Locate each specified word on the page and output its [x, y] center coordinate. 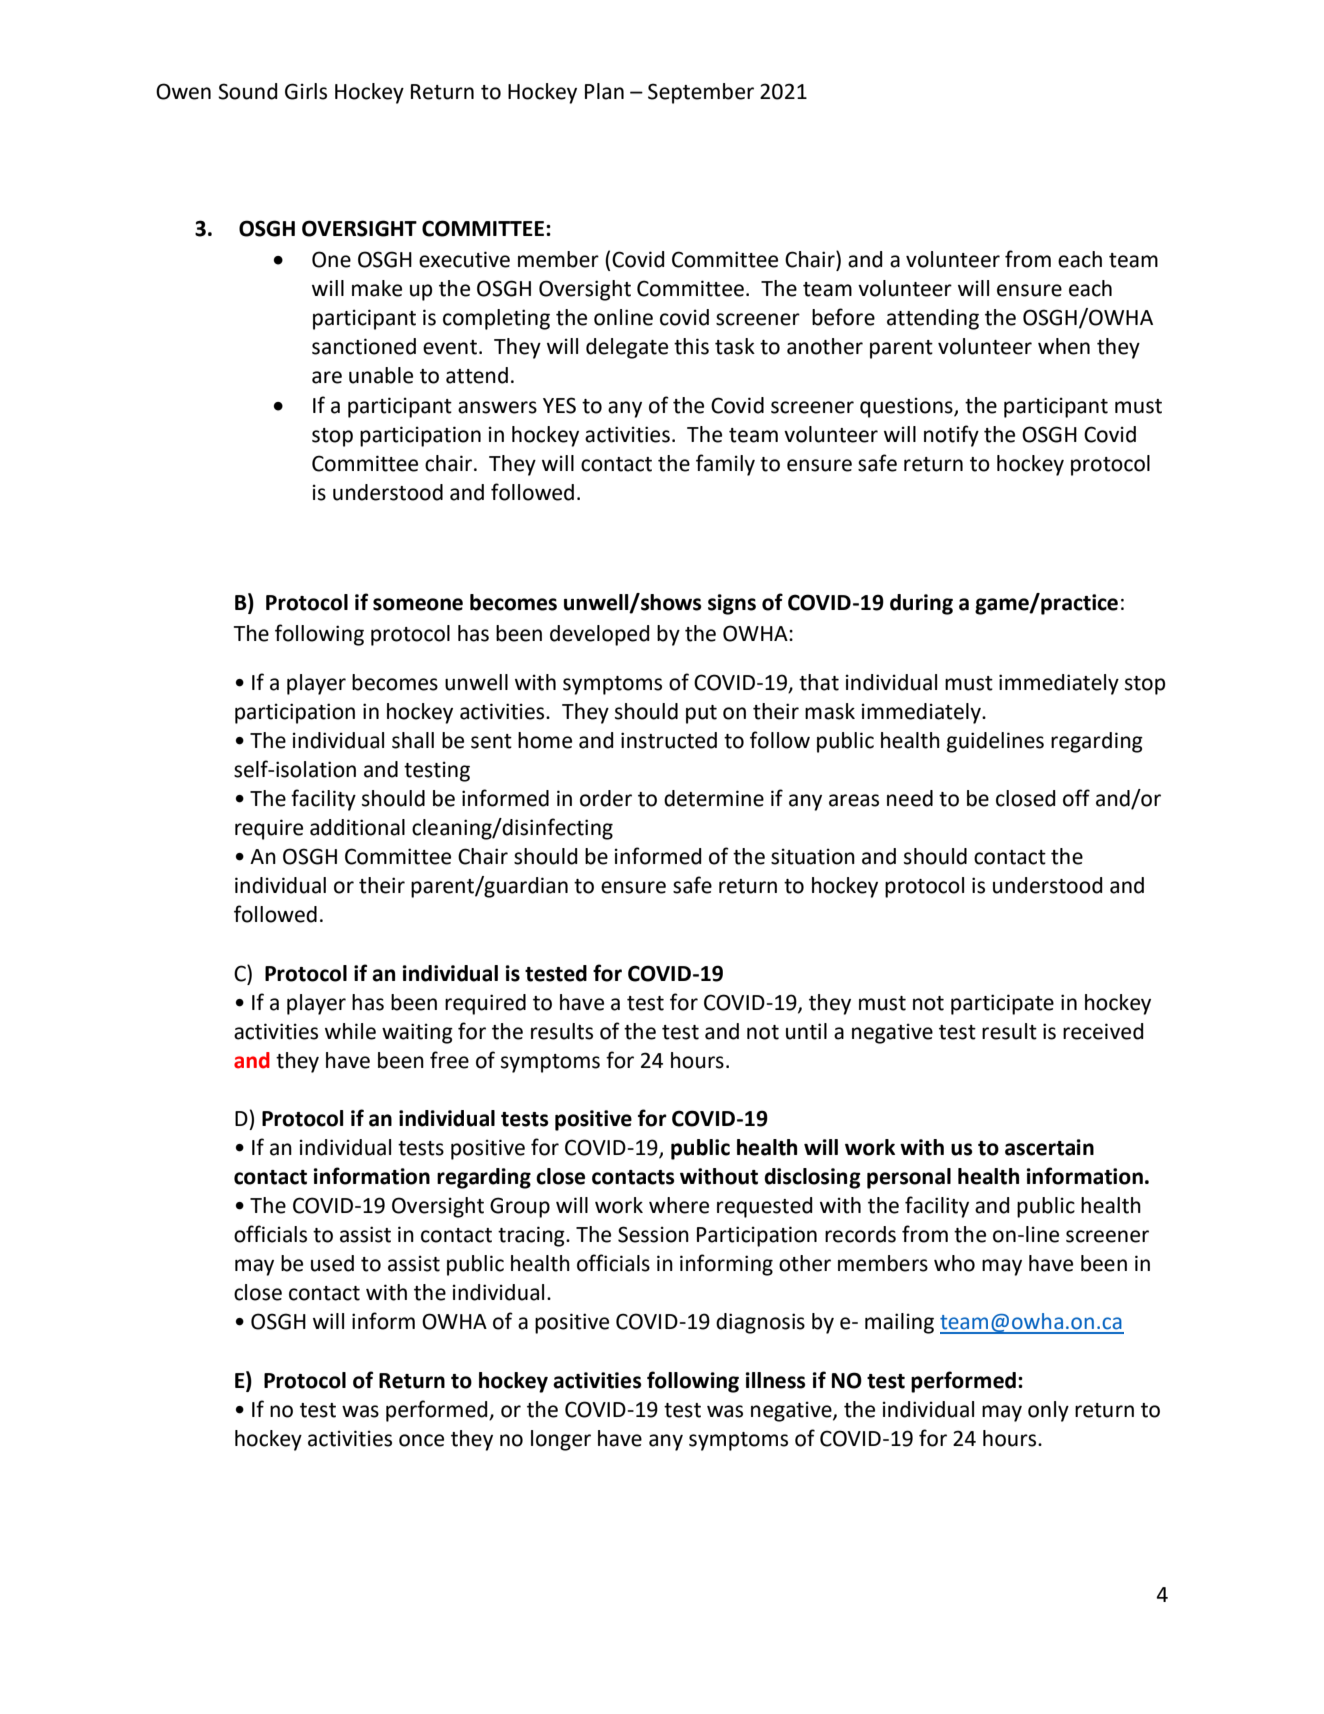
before [843, 317]
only [1048, 1411]
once [421, 1440]
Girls [306, 91]
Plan [604, 91]
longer [561, 1440]
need [910, 798]
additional [357, 827]
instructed [669, 740]
